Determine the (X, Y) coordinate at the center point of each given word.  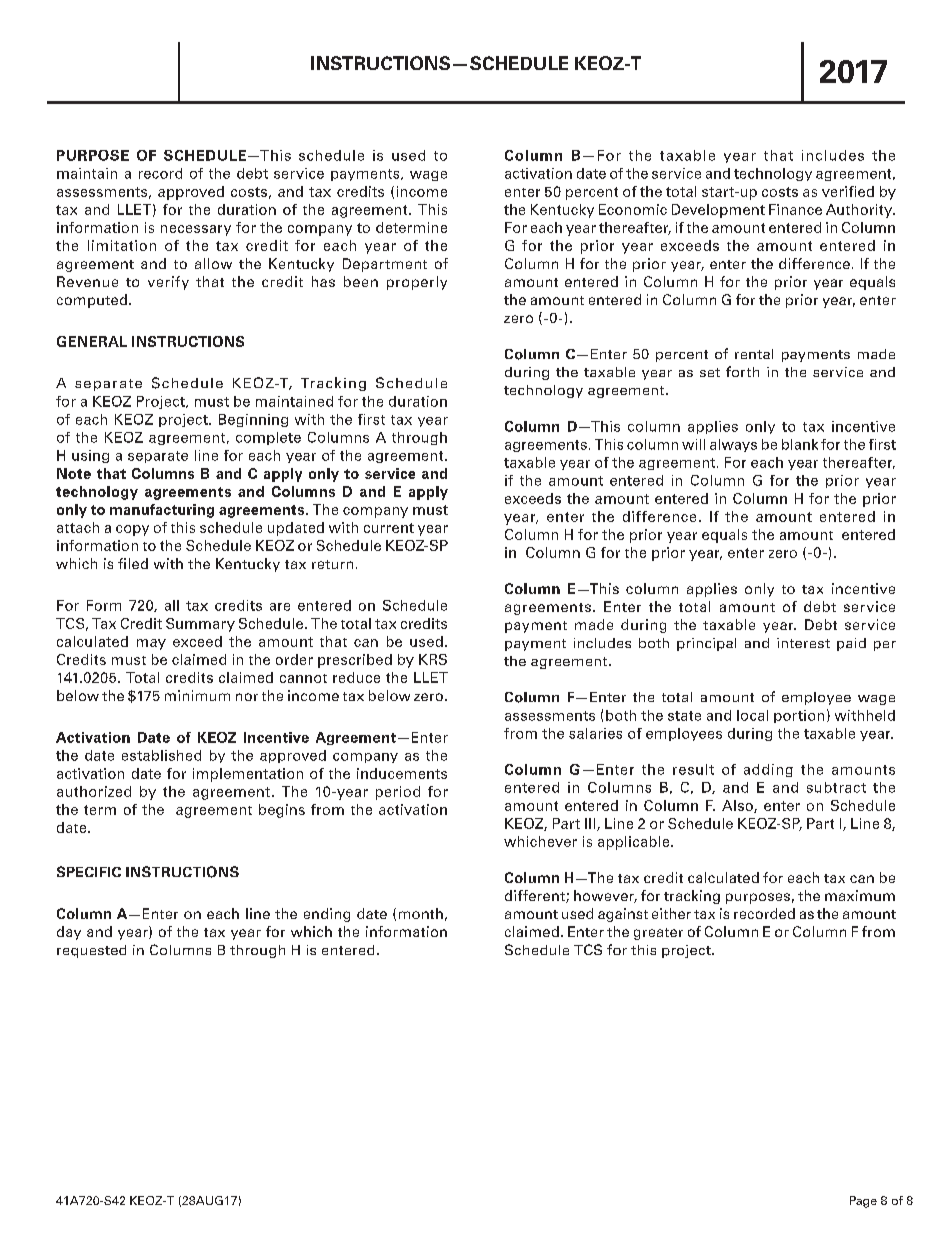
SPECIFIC (89, 871)
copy (132, 530)
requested (91, 951)
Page (863, 1202)
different (536, 896)
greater (658, 934)
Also (738, 806)
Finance (795, 209)
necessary (196, 230)
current (389, 528)
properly (417, 283)
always (733, 445)
